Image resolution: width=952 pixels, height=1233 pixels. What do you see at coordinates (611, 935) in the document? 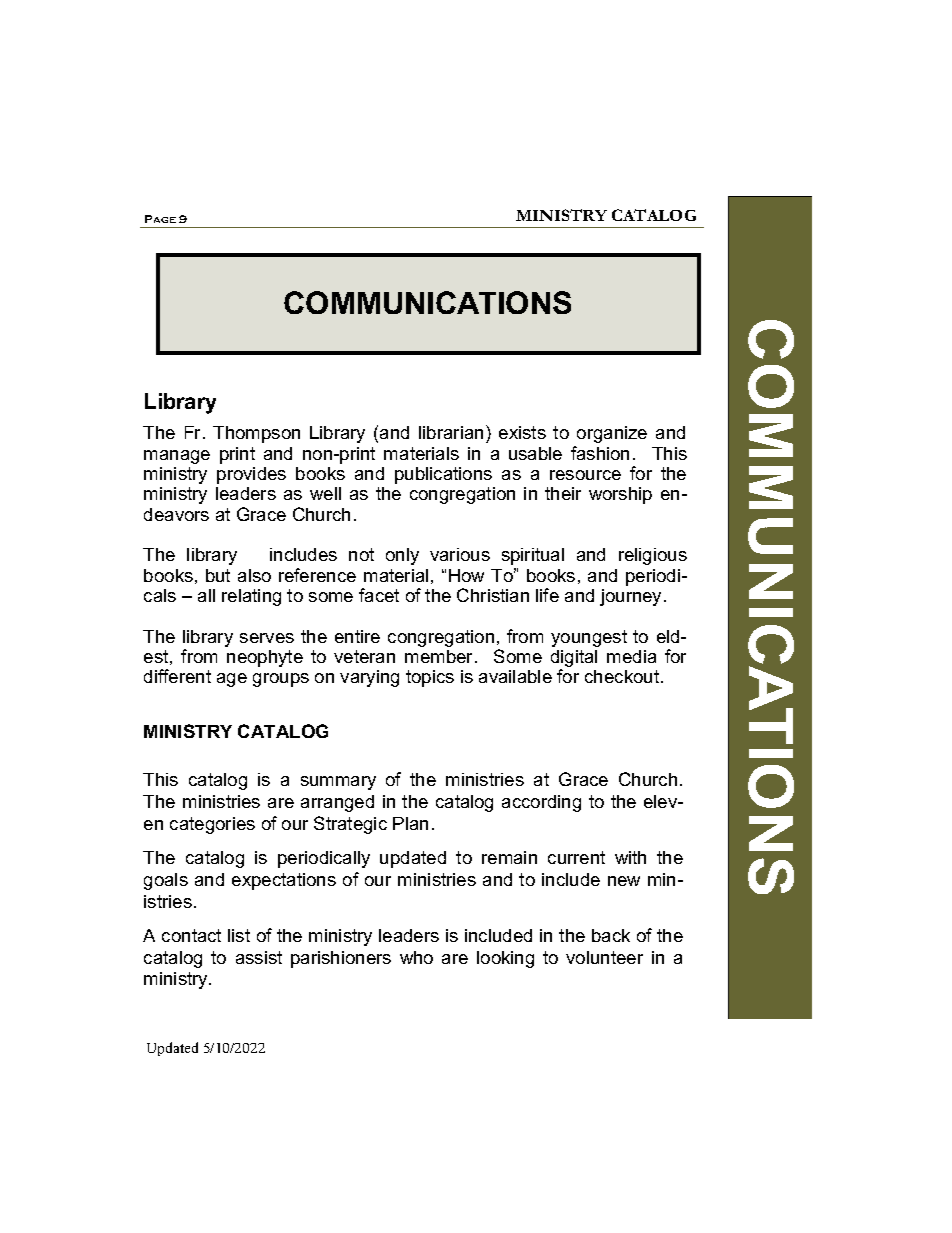
I see `back` at bounding box center [611, 935].
